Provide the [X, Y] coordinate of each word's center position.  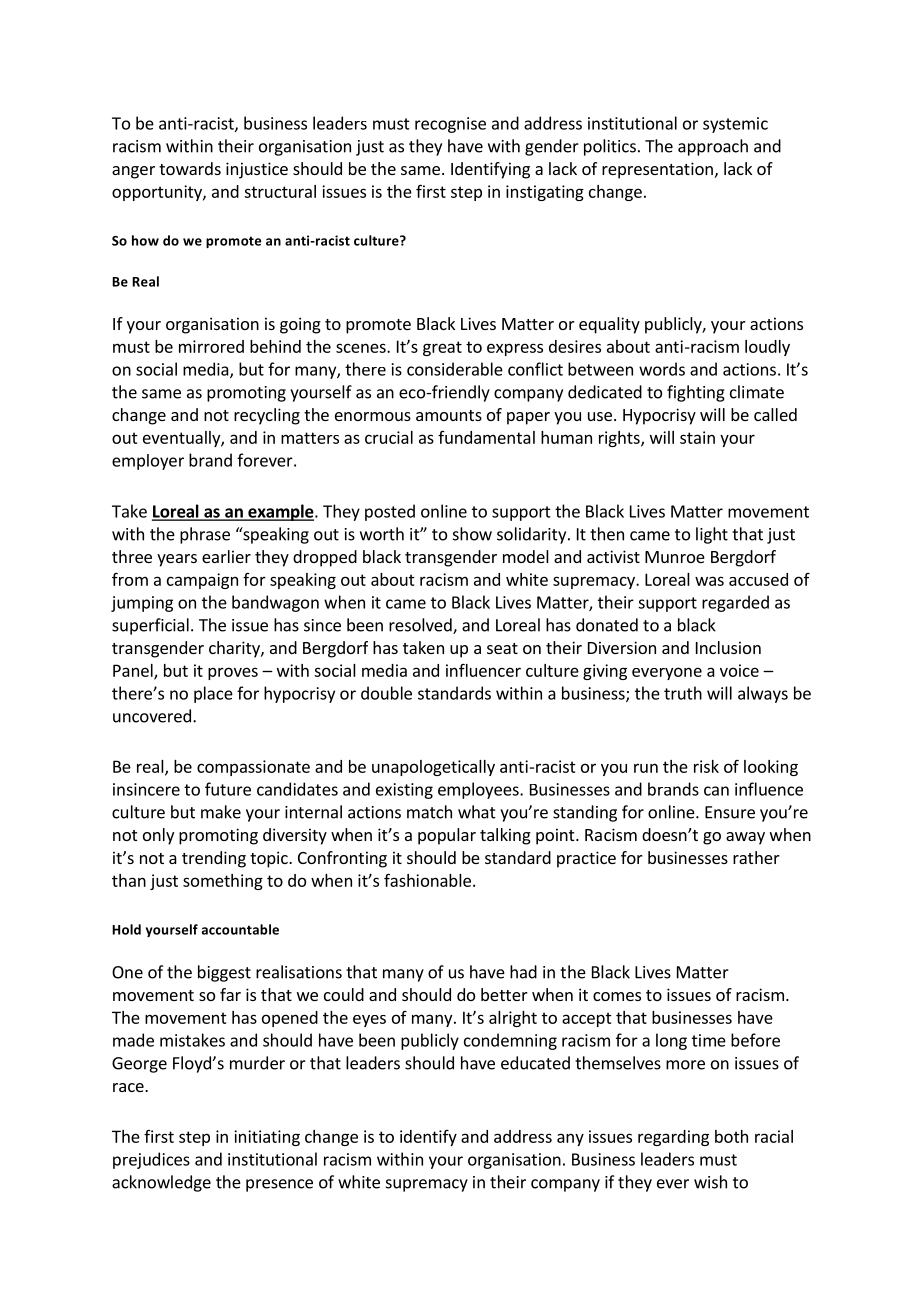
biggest [224, 973]
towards [190, 168]
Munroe [675, 557]
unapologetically [433, 768]
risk [706, 766]
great [442, 348]
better [504, 994]
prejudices [151, 1160]
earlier [226, 556]
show [472, 534]
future [228, 789]
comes [617, 996]
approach [713, 147]
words [662, 369]
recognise [450, 125]
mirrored [211, 346]
